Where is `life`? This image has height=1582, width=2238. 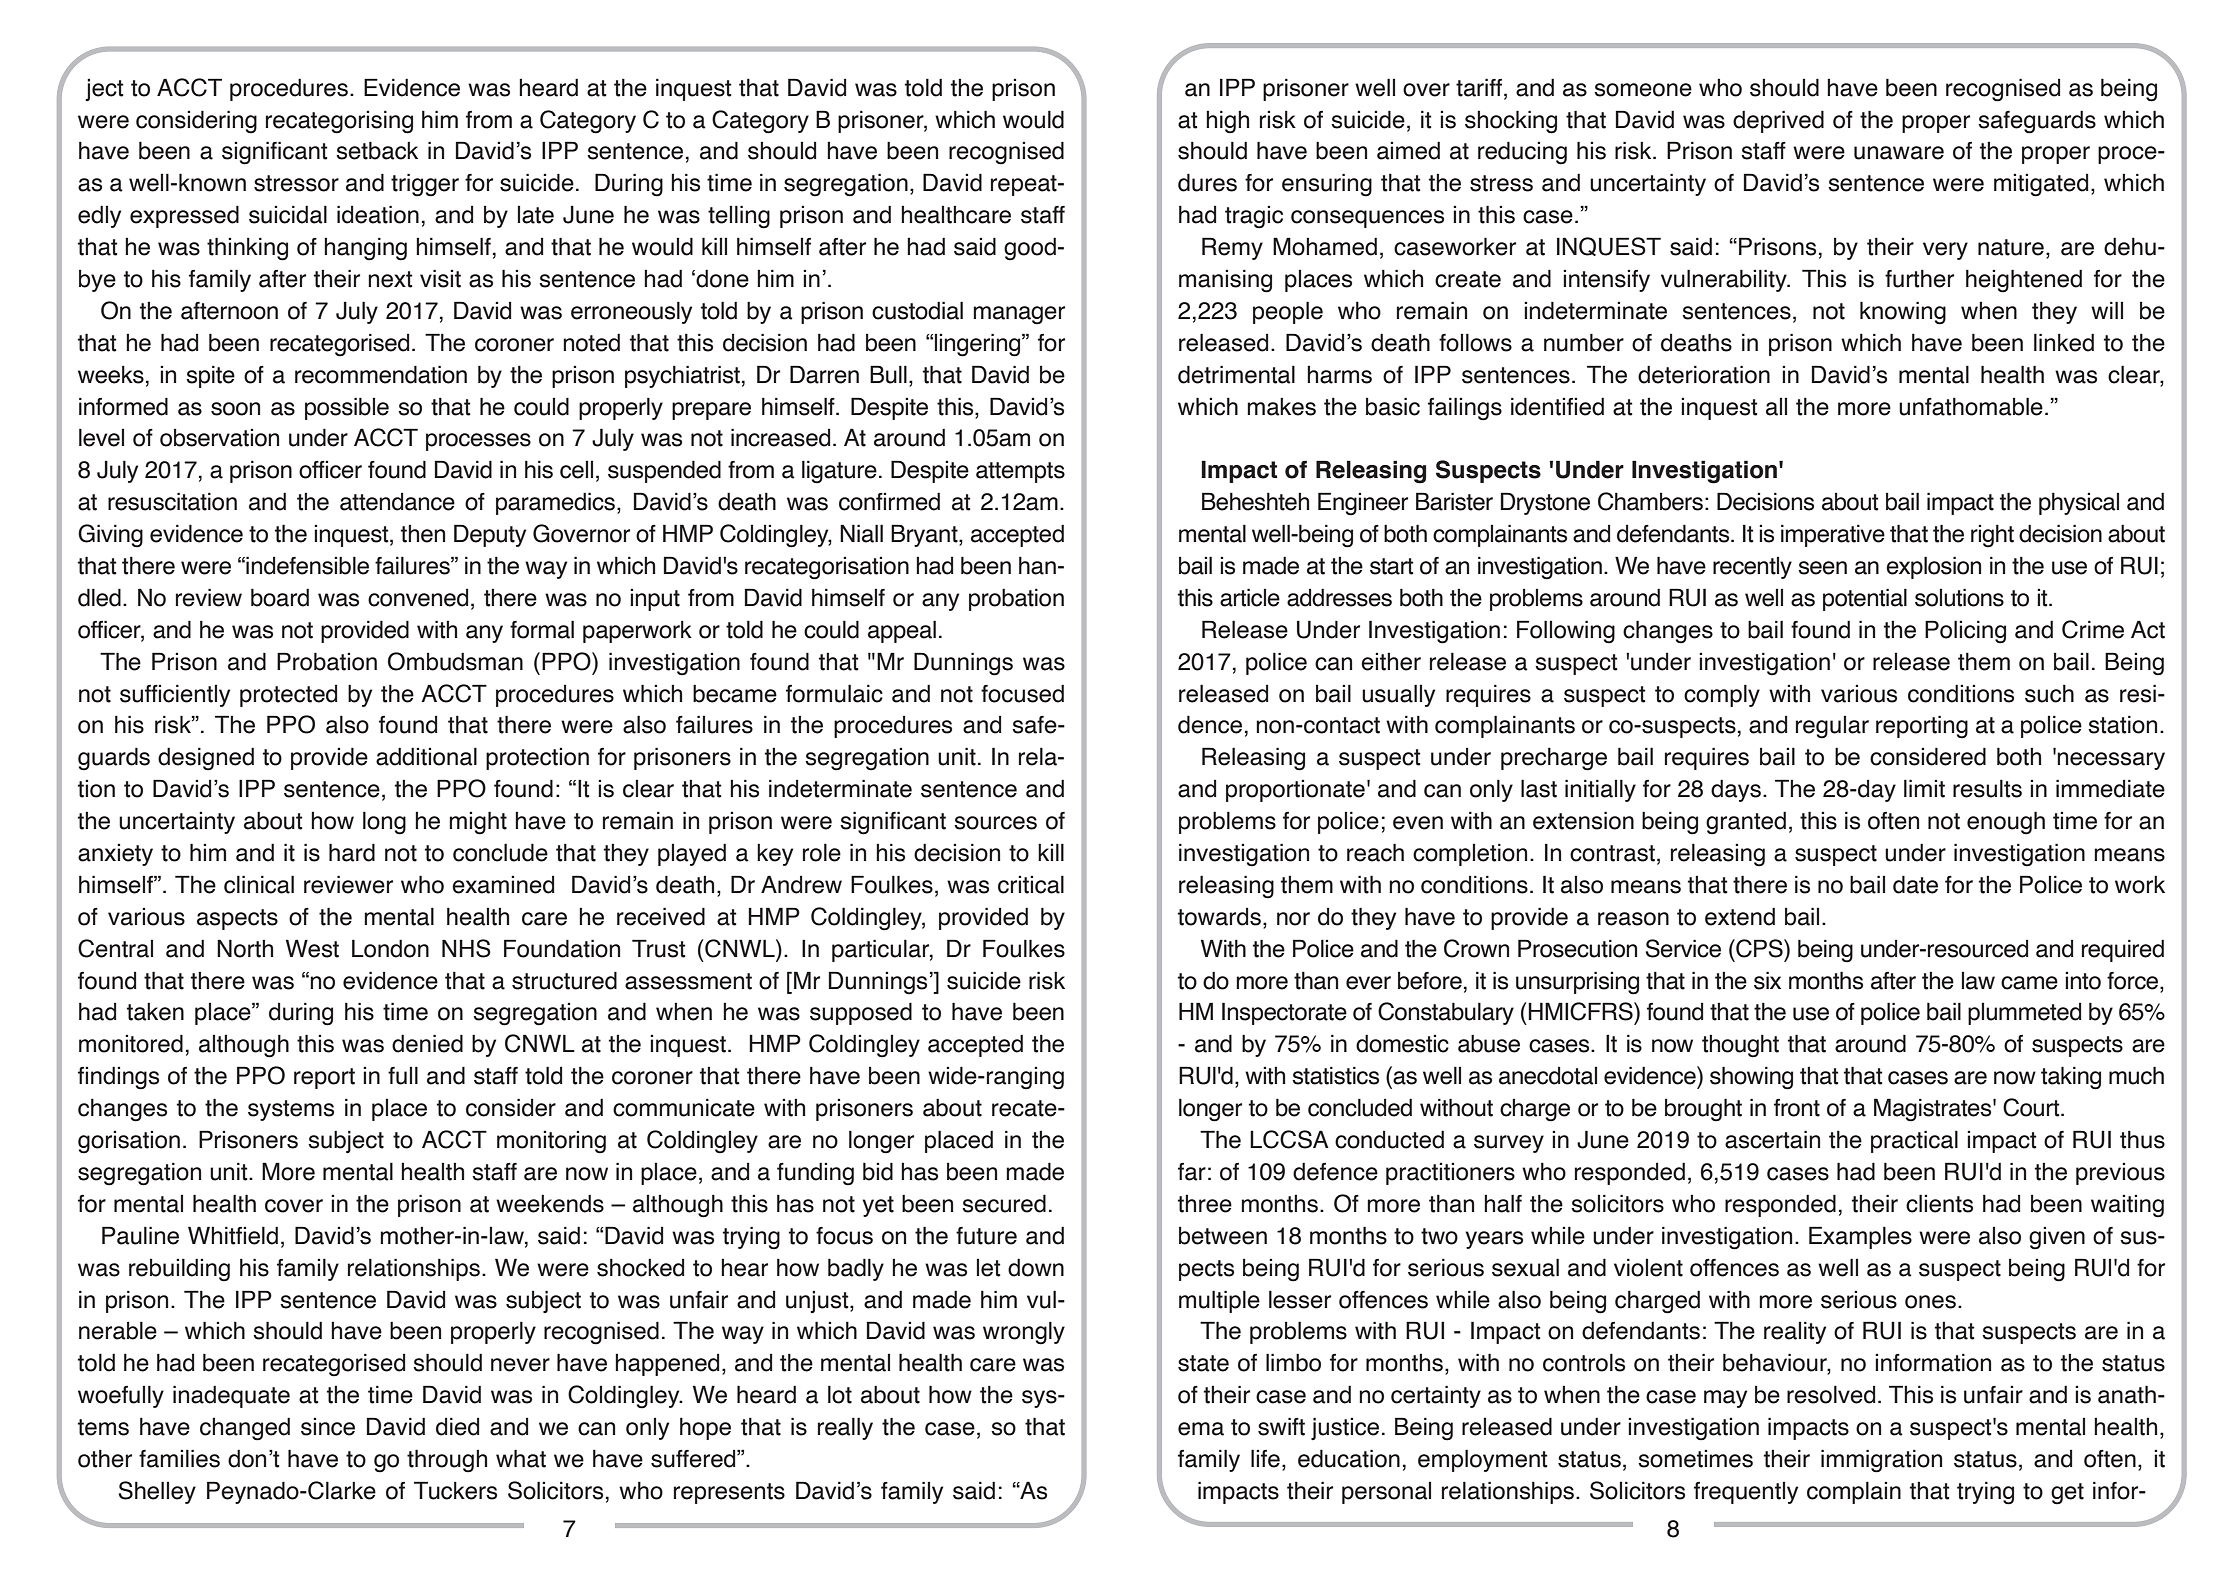 life is located at coordinates (1265, 1458).
